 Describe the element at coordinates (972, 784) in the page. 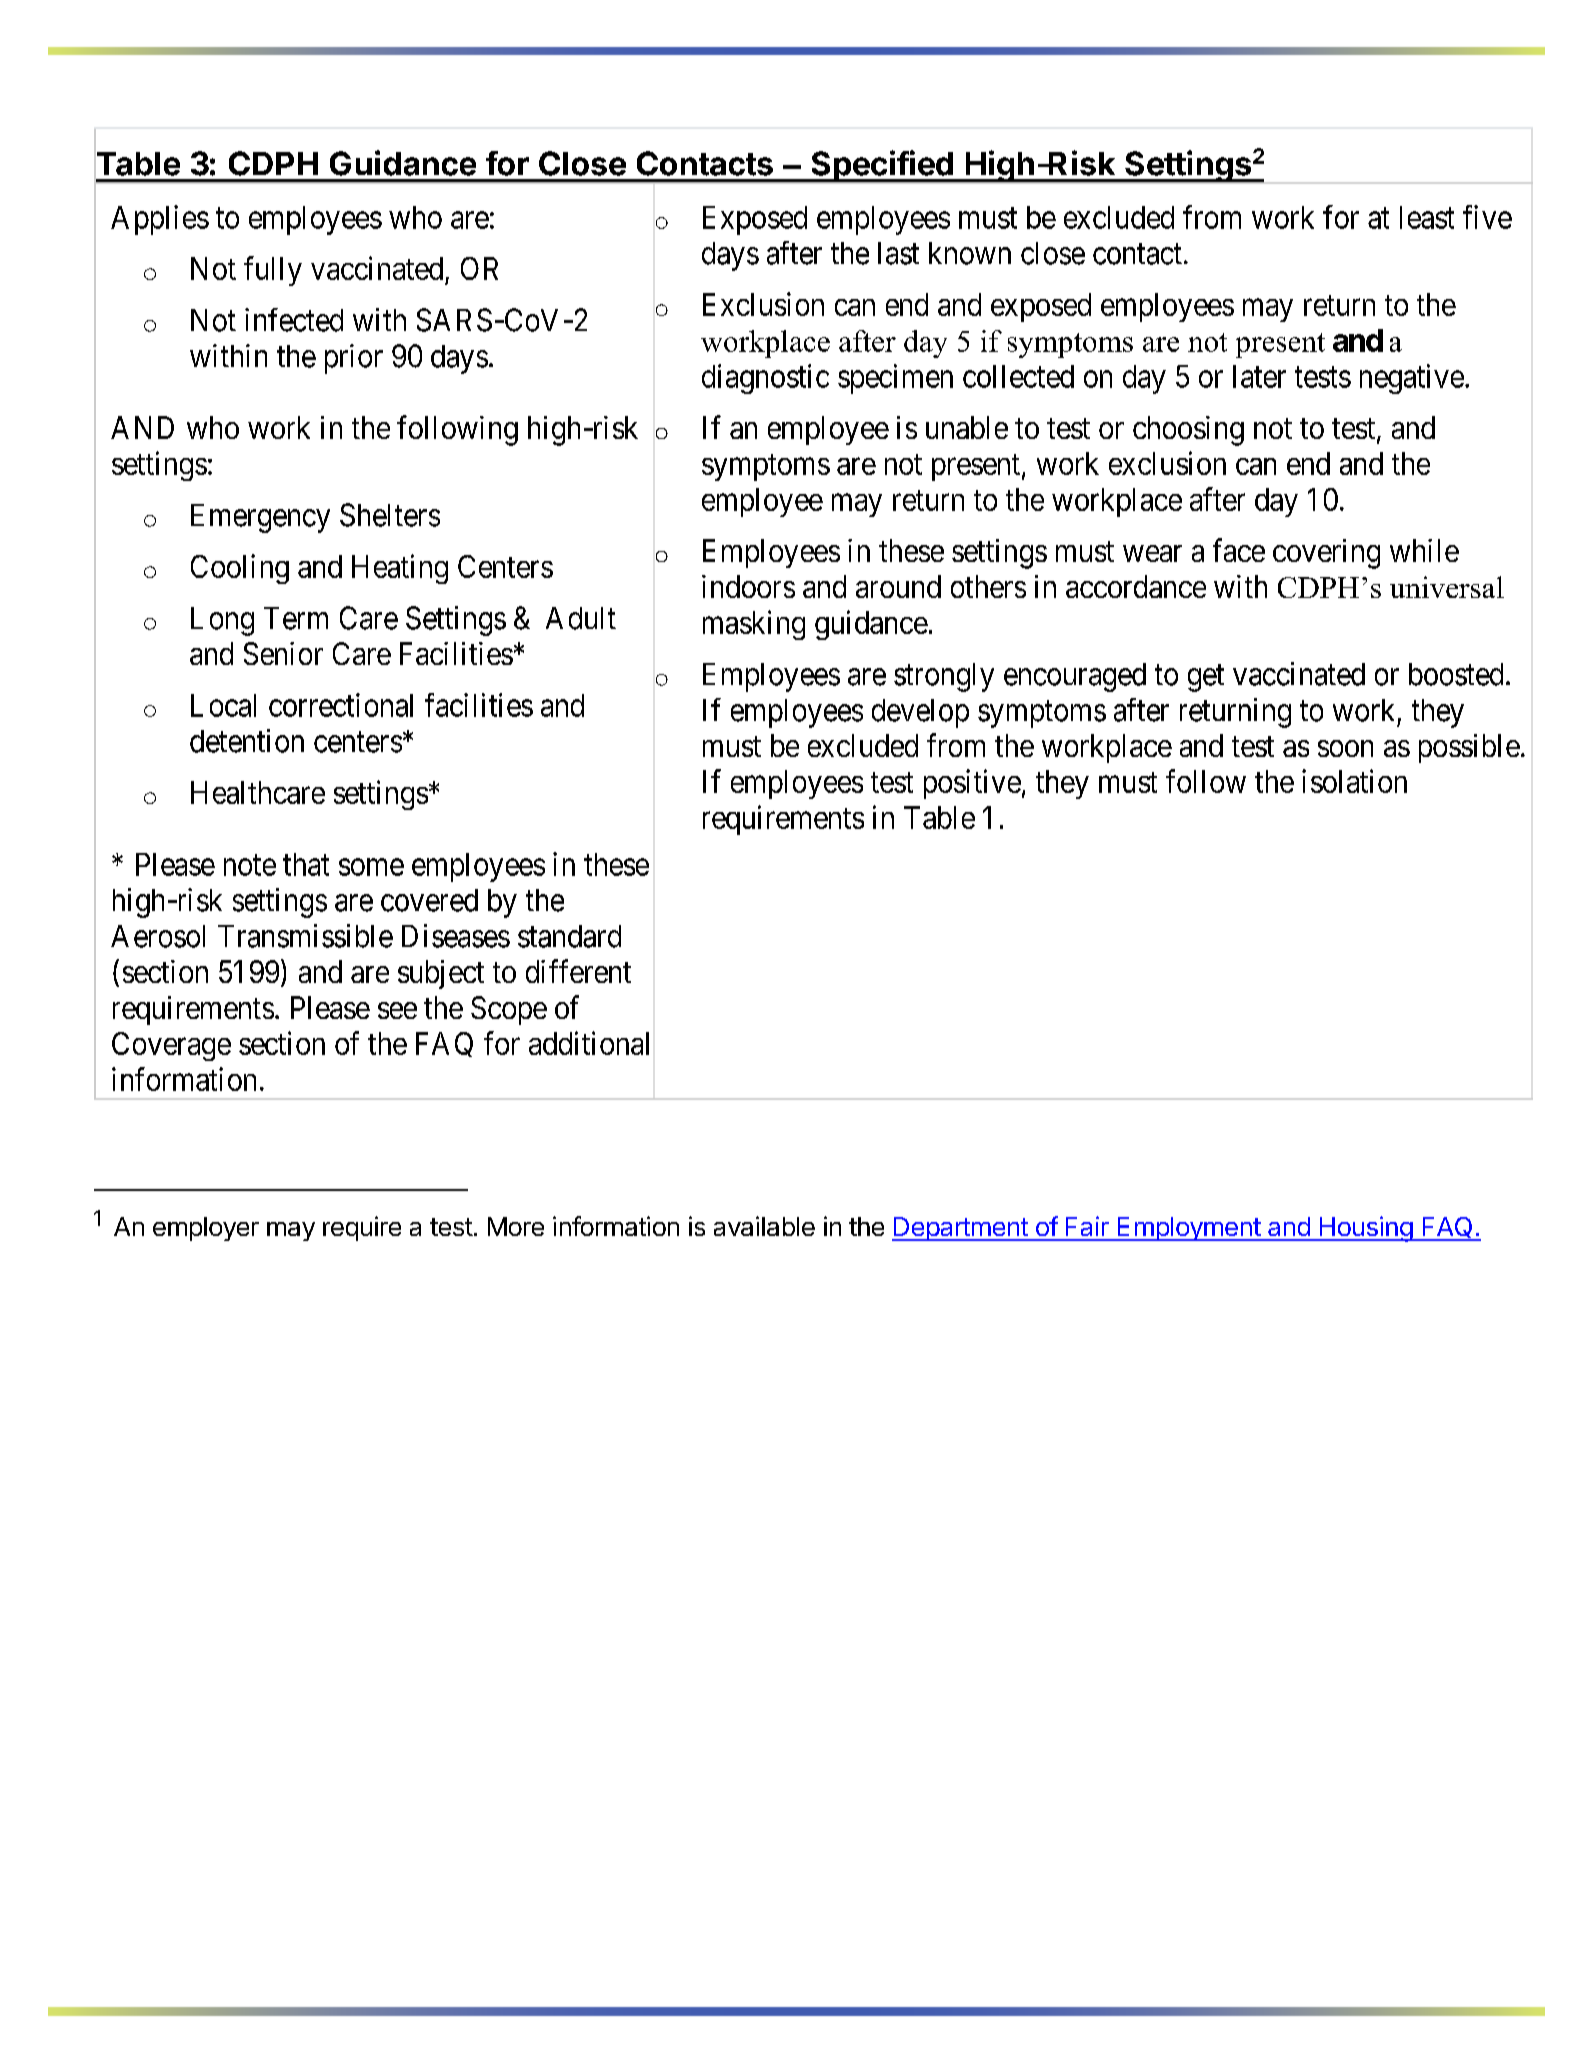

I see `positive` at that location.
